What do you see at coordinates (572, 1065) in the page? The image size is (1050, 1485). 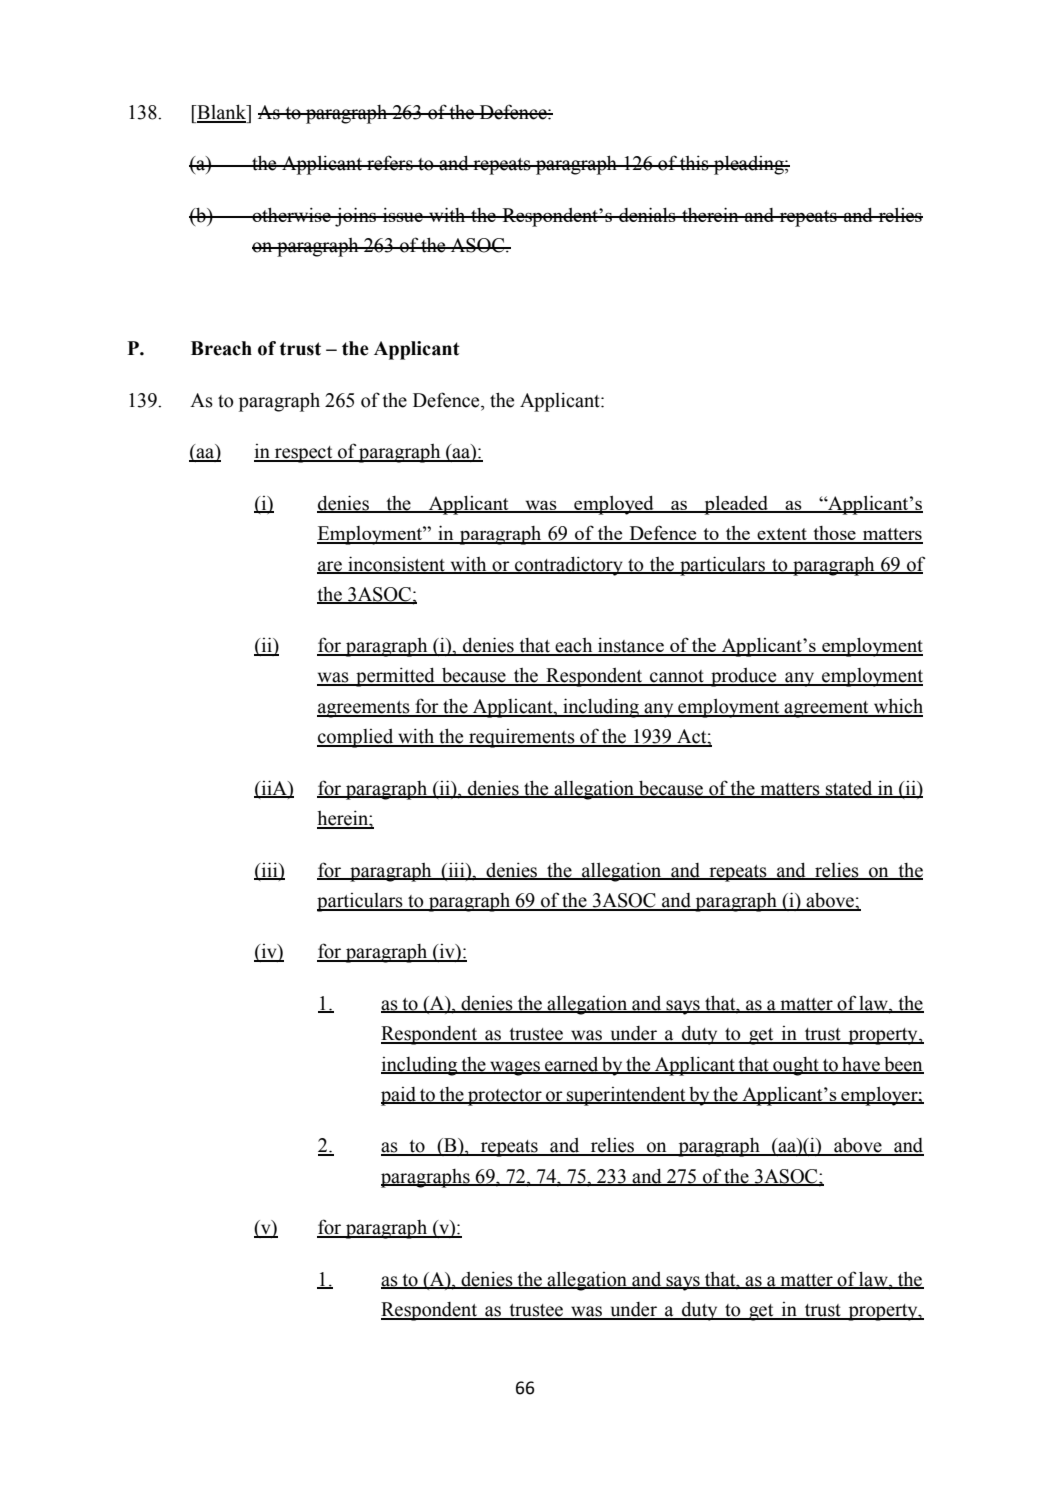 I see `earned` at bounding box center [572, 1065].
